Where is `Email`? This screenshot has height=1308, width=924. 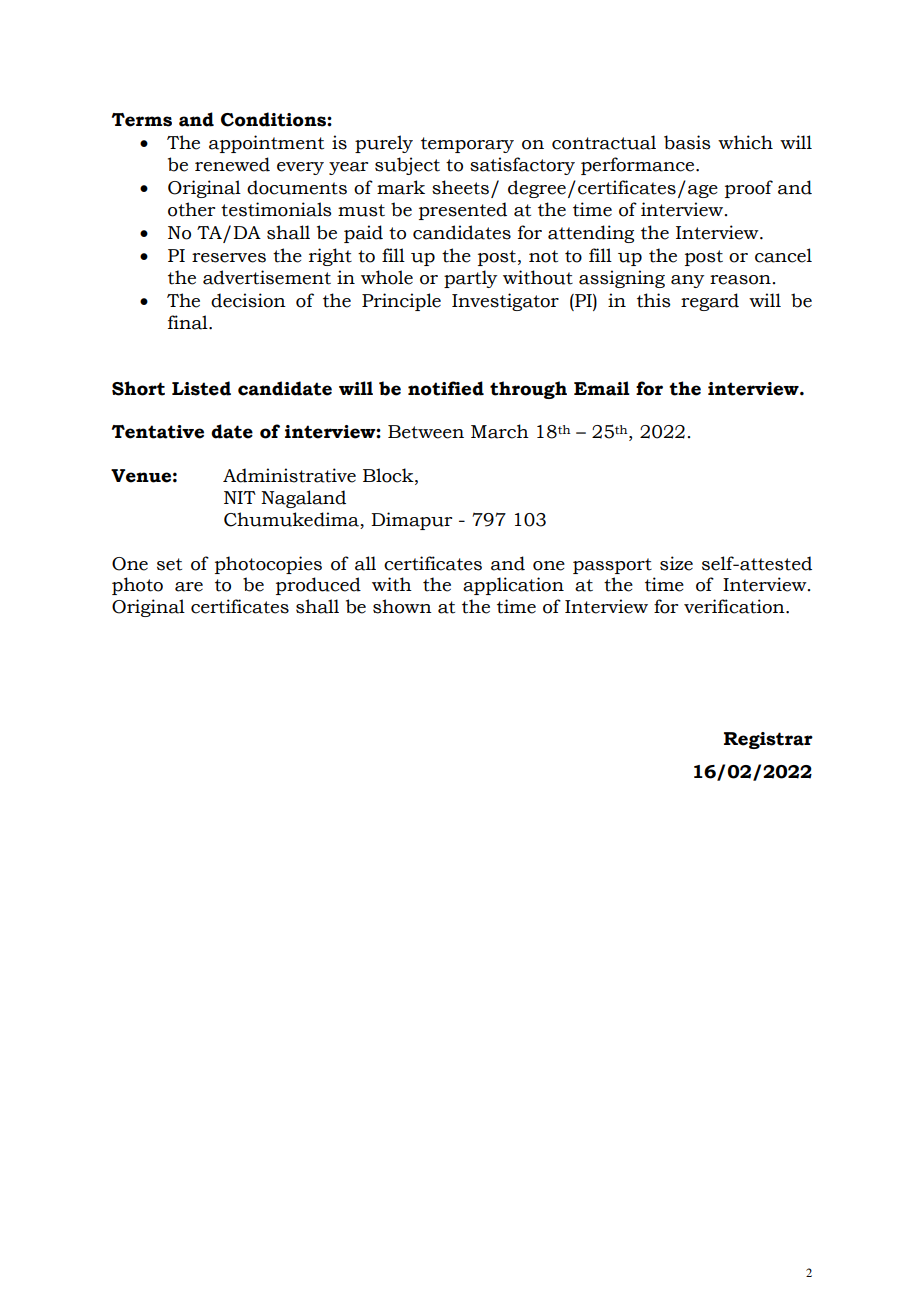 Email is located at coordinates (602, 388).
